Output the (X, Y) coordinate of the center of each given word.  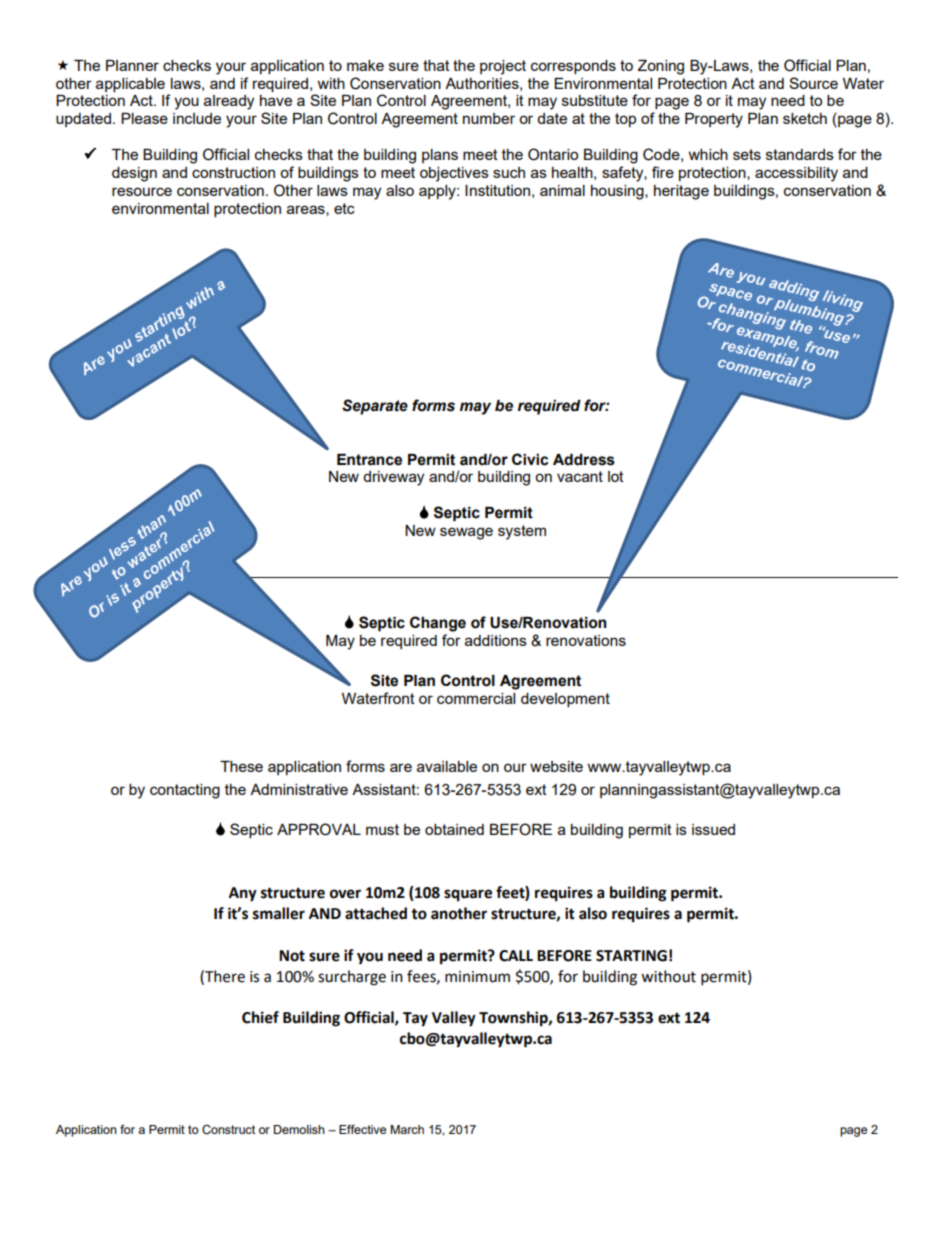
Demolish (299, 1129)
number (489, 118)
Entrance (369, 460)
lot (616, 476)
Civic (530, 459)
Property (714, 120)
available (447, 766)
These (241, 766)
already (229, 102)
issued (713, 829)
